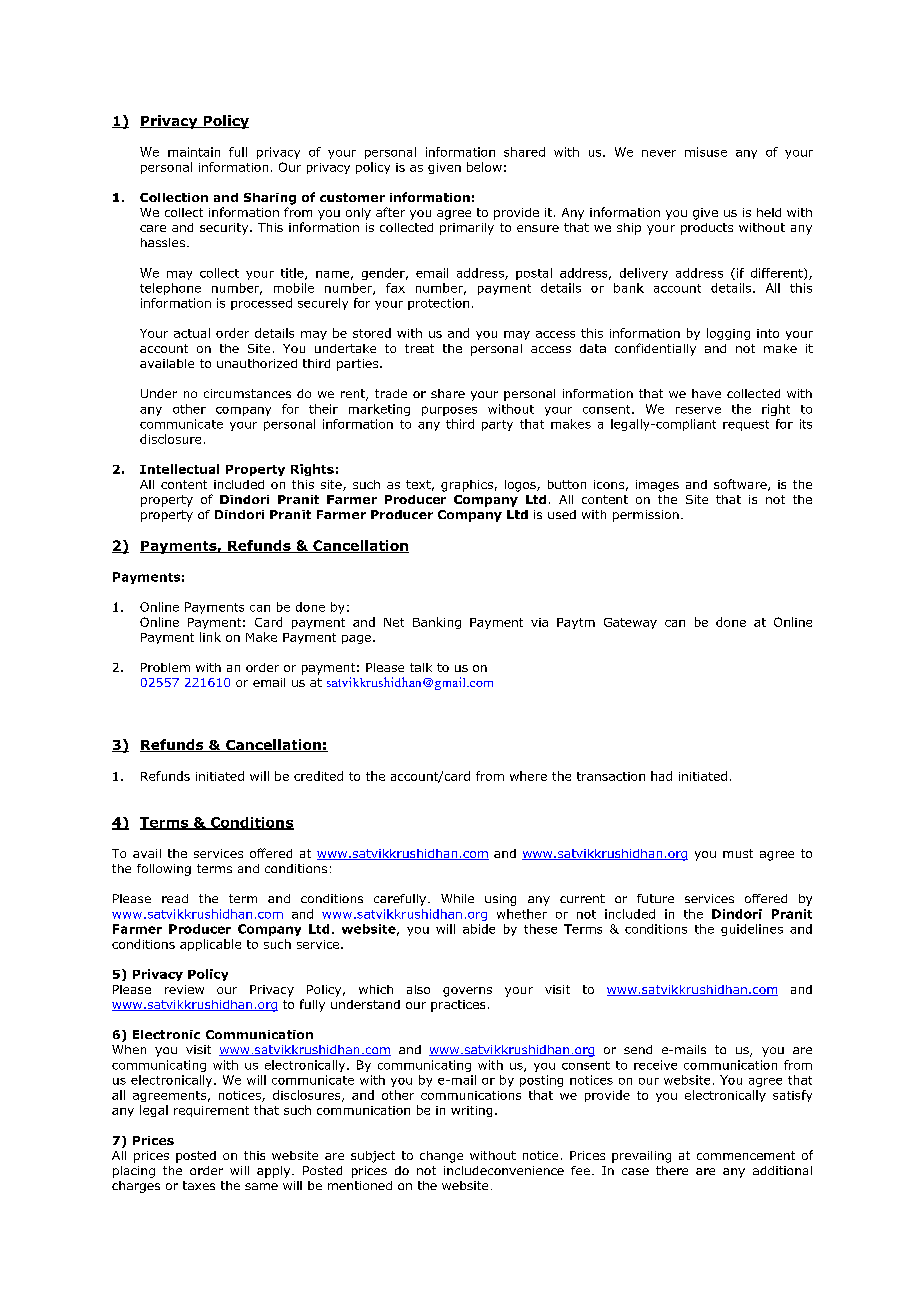 The width and height of the page is (924, 1308). What do you see at coordinates (449, 411) in the page?
I see `purposes` at bounding box center [449, 411].
